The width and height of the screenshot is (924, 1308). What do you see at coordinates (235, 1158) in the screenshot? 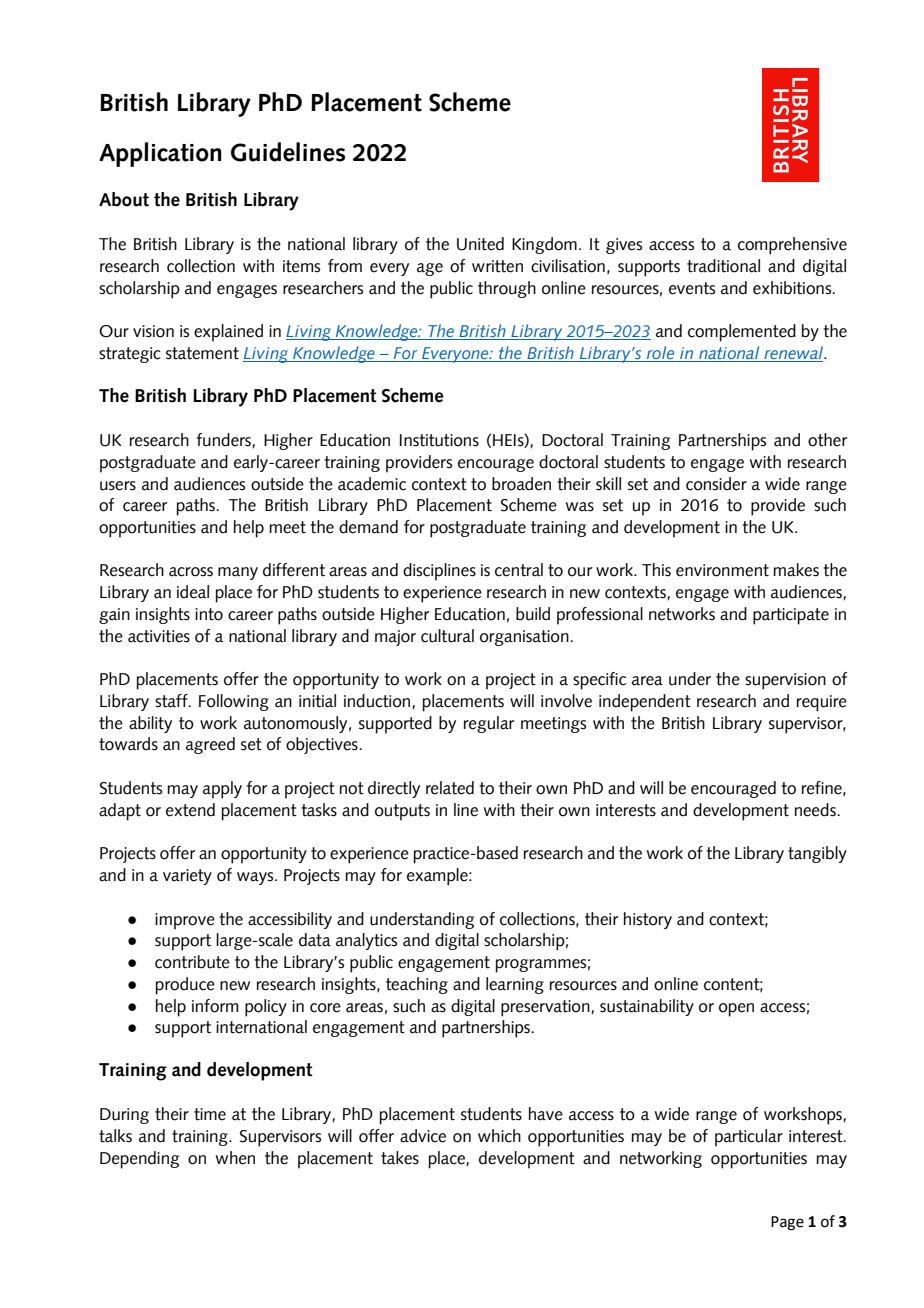
I see `when` at bounding box center [235, 1158].
